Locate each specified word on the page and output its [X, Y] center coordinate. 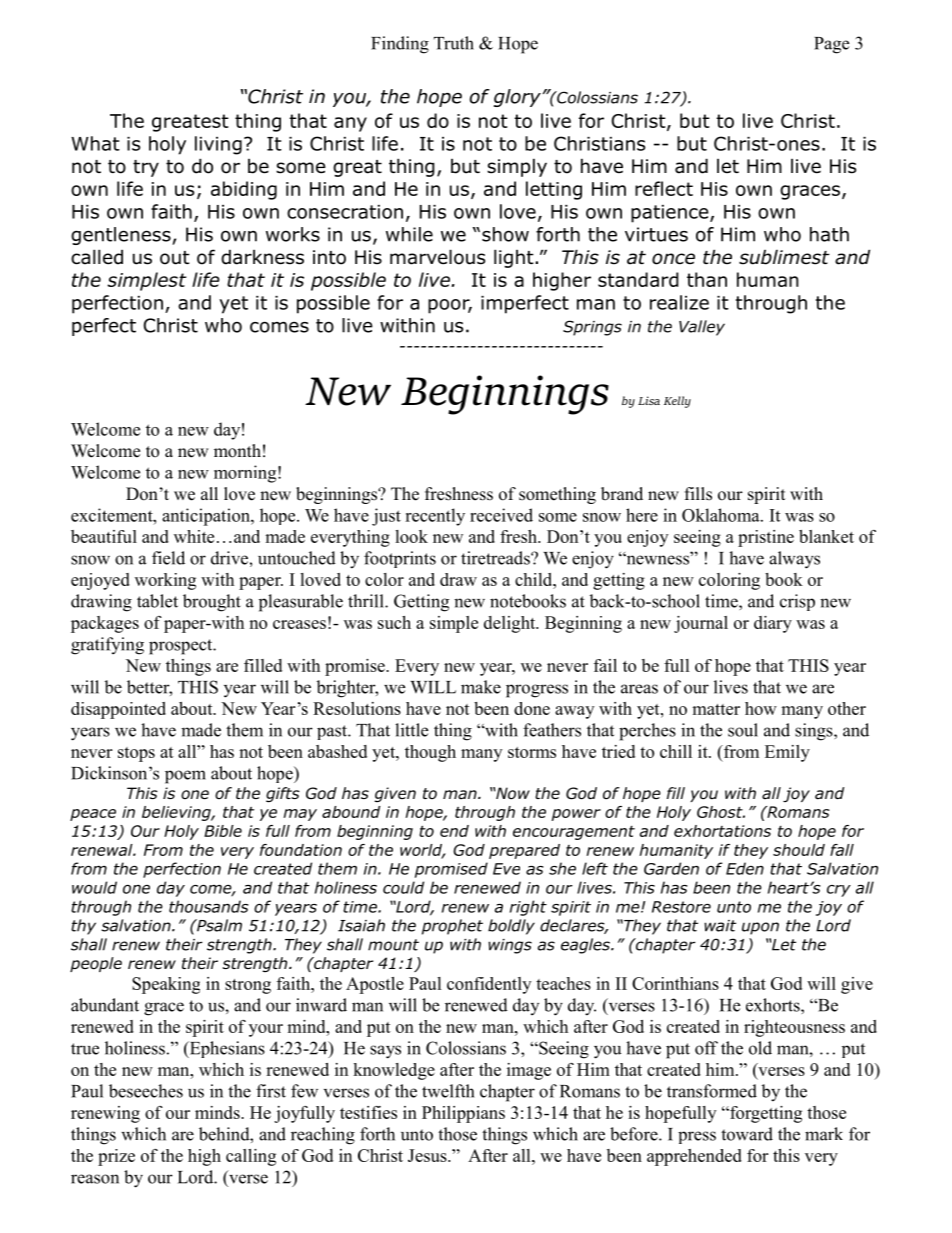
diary [773, 624]
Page [831, 45]
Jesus [428, 1155]
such [394, 622]
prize [116, 1157]
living [218, 145]
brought [212, 603]
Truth [454, 43]
